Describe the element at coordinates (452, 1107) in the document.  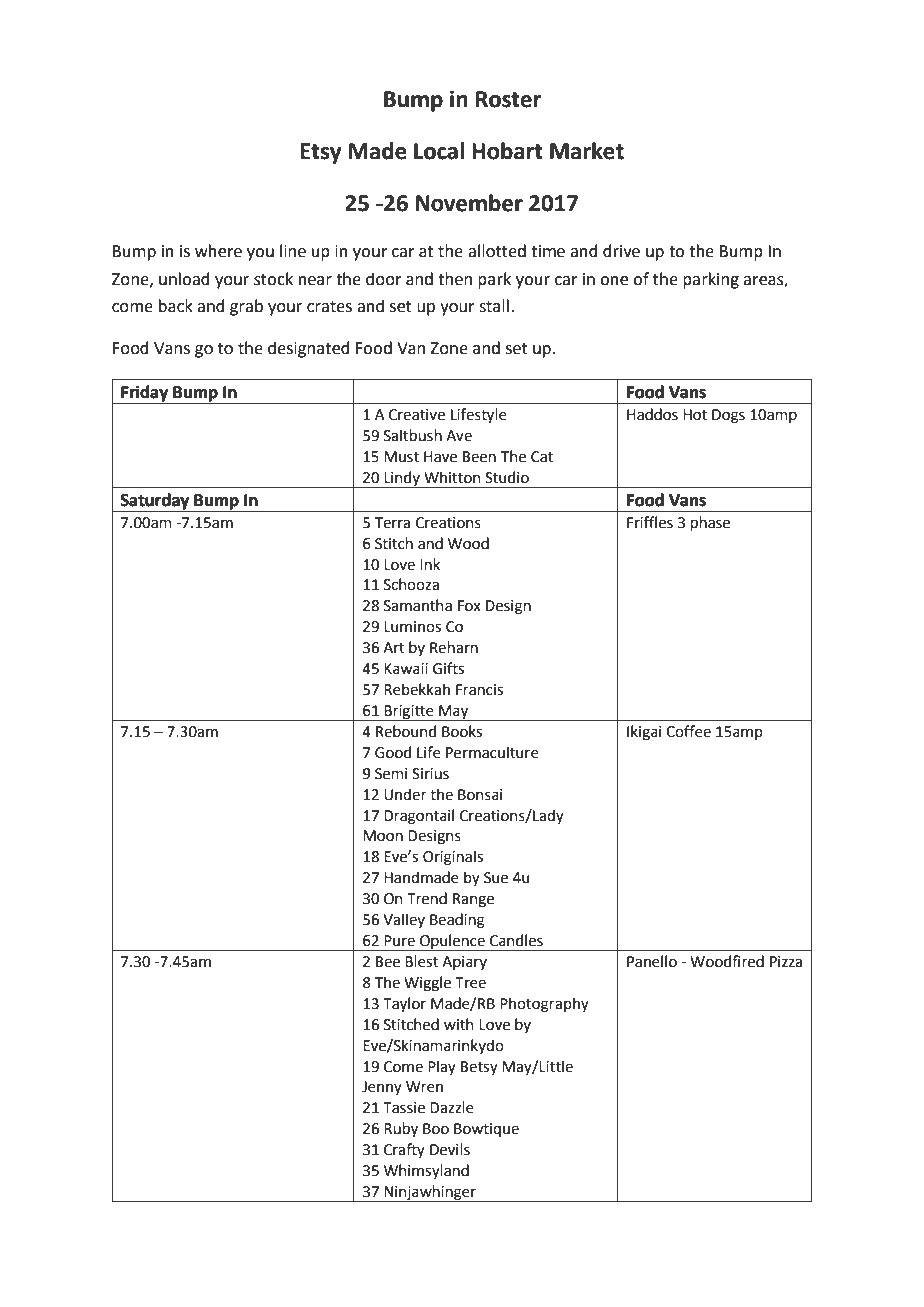
I see `Dazzle` at that location.
